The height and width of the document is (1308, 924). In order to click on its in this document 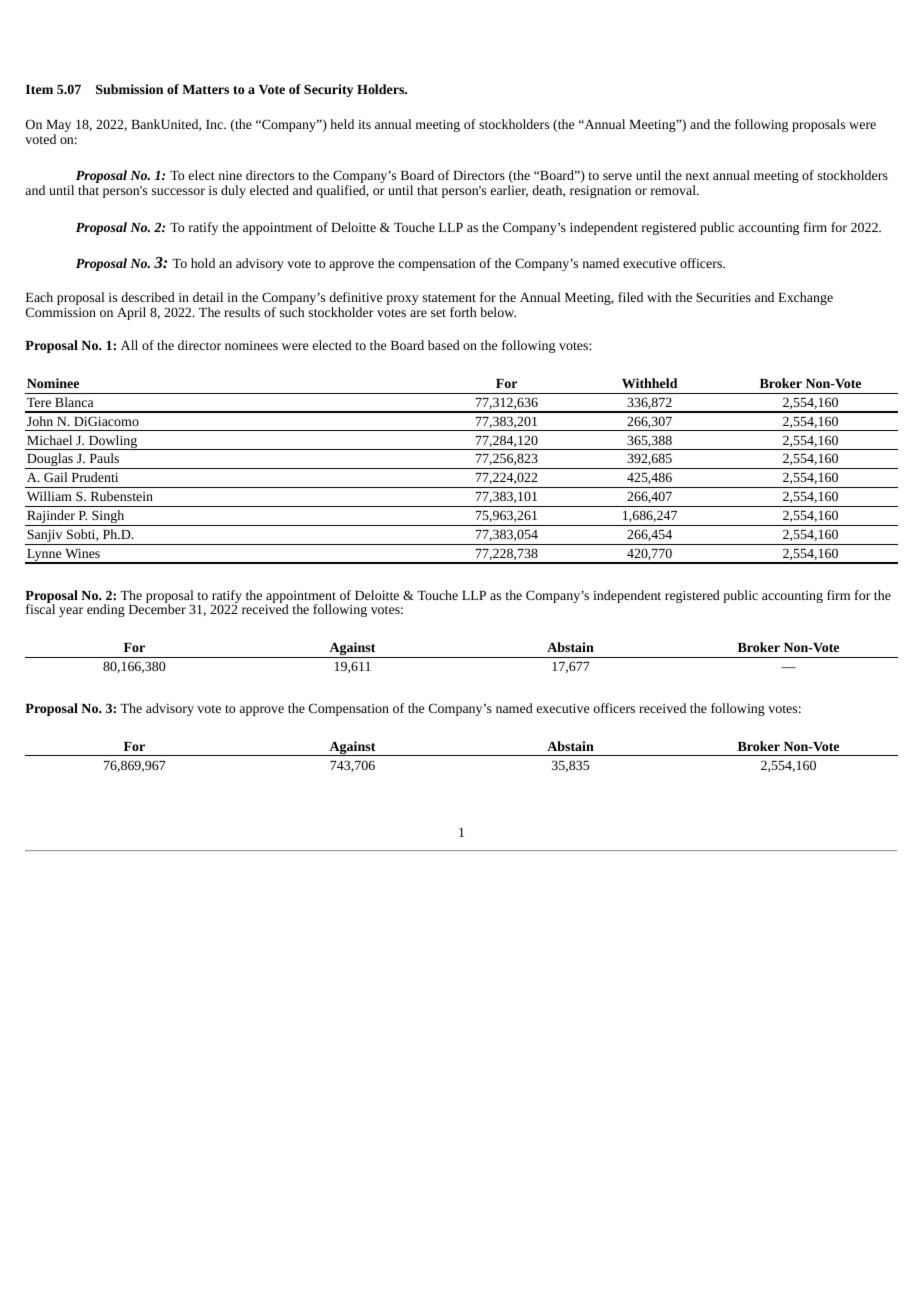, I will do `click(364, 124)`.
